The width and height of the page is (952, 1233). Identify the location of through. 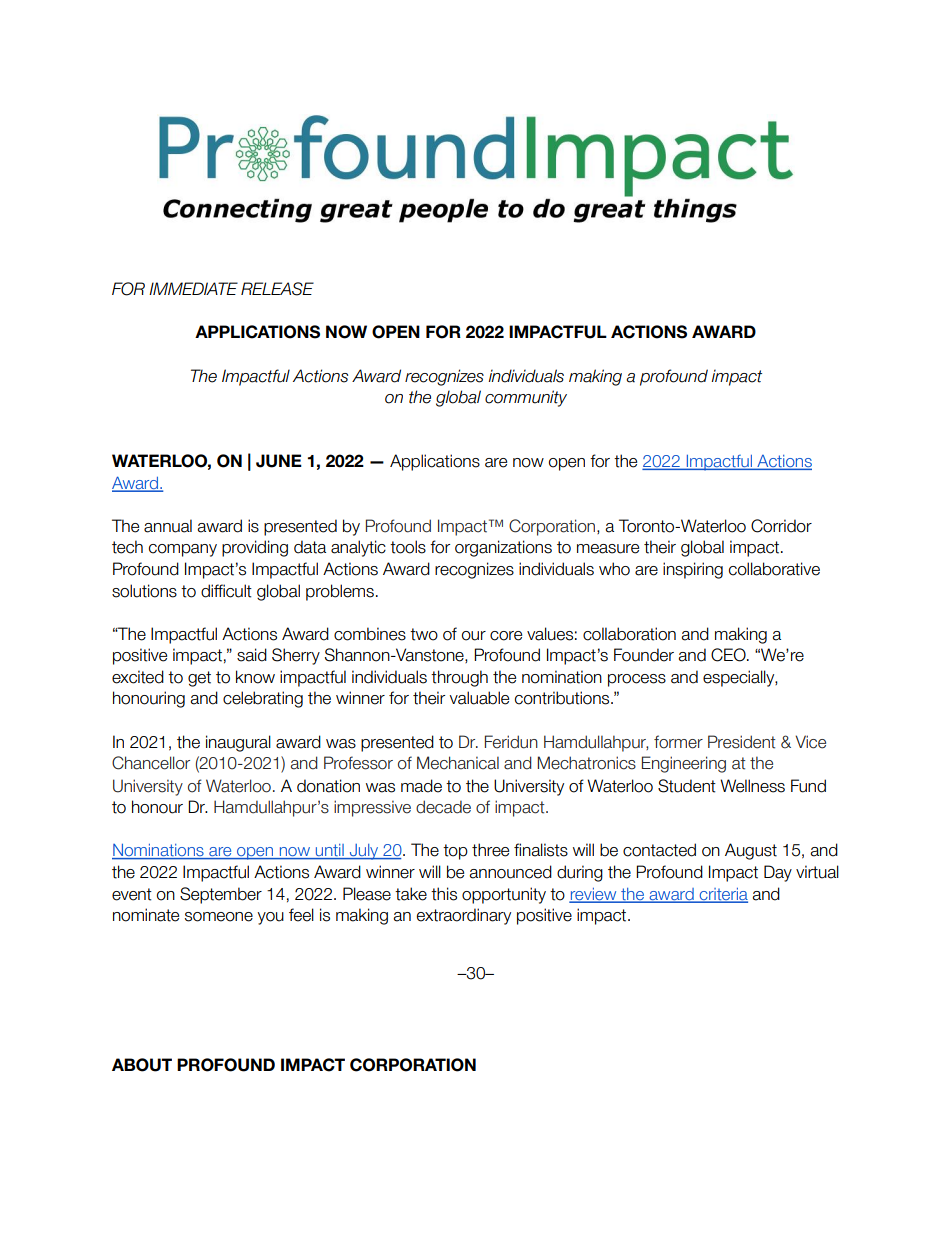
(459, 678).
